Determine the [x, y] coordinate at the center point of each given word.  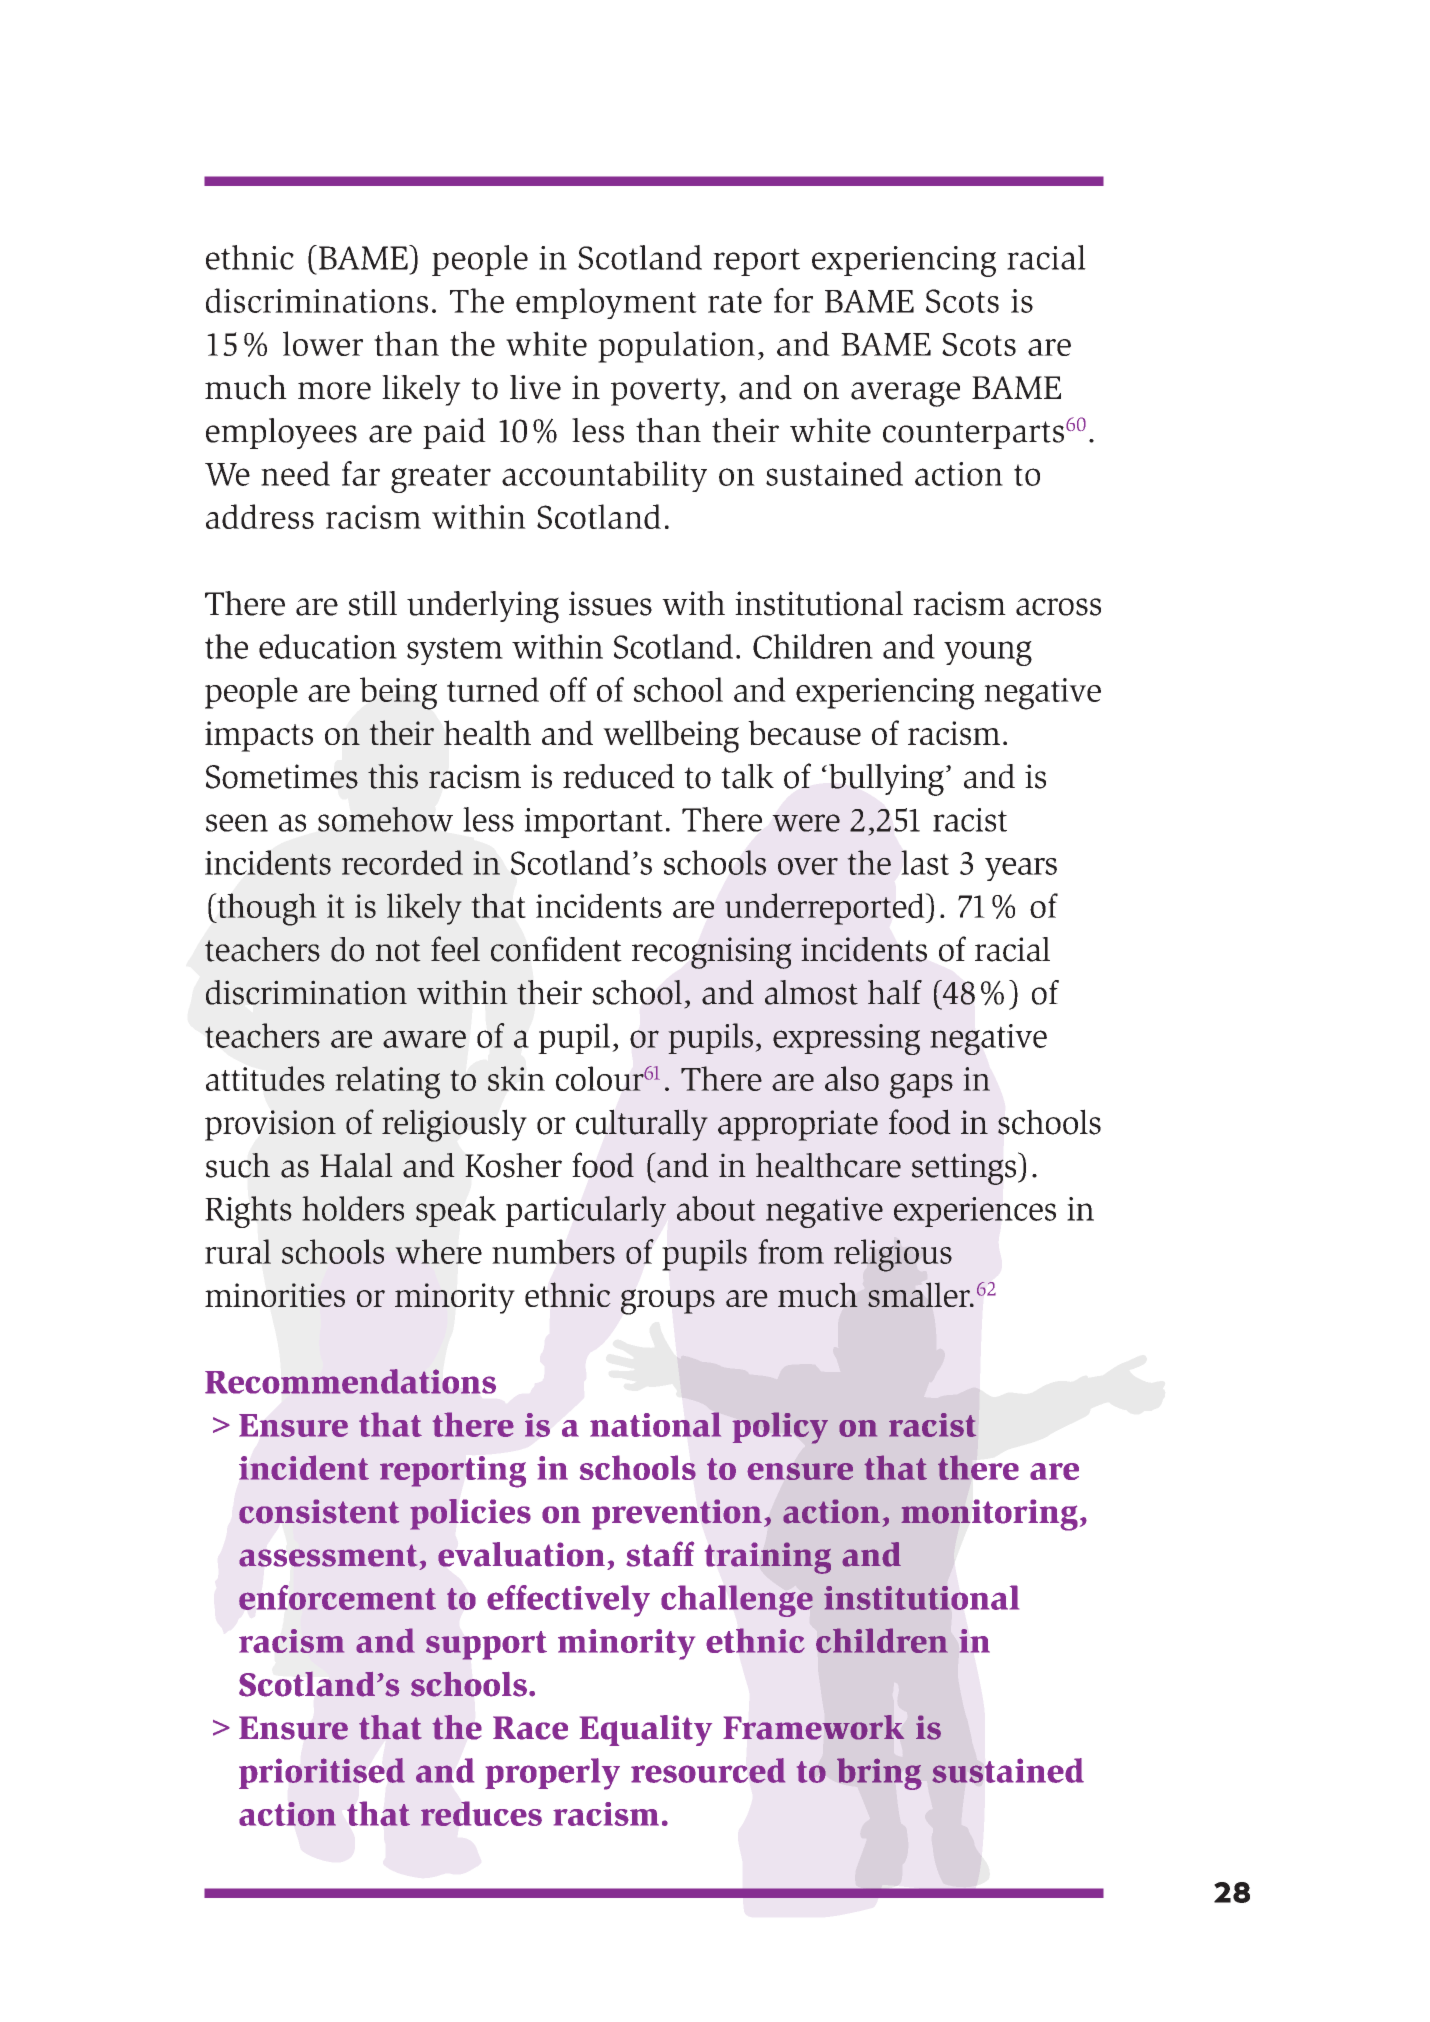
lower [323, 343]
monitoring [989, 1515]
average [905, 394]
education [328, 646]
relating [387, 1082]
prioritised [322, 1773]
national [656, 1424]
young [988, 653]
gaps [921, 1086]
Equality [646, 1730]
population [676, 347]
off [568, 689]
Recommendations [350, 1381]
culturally [642, 1125]
